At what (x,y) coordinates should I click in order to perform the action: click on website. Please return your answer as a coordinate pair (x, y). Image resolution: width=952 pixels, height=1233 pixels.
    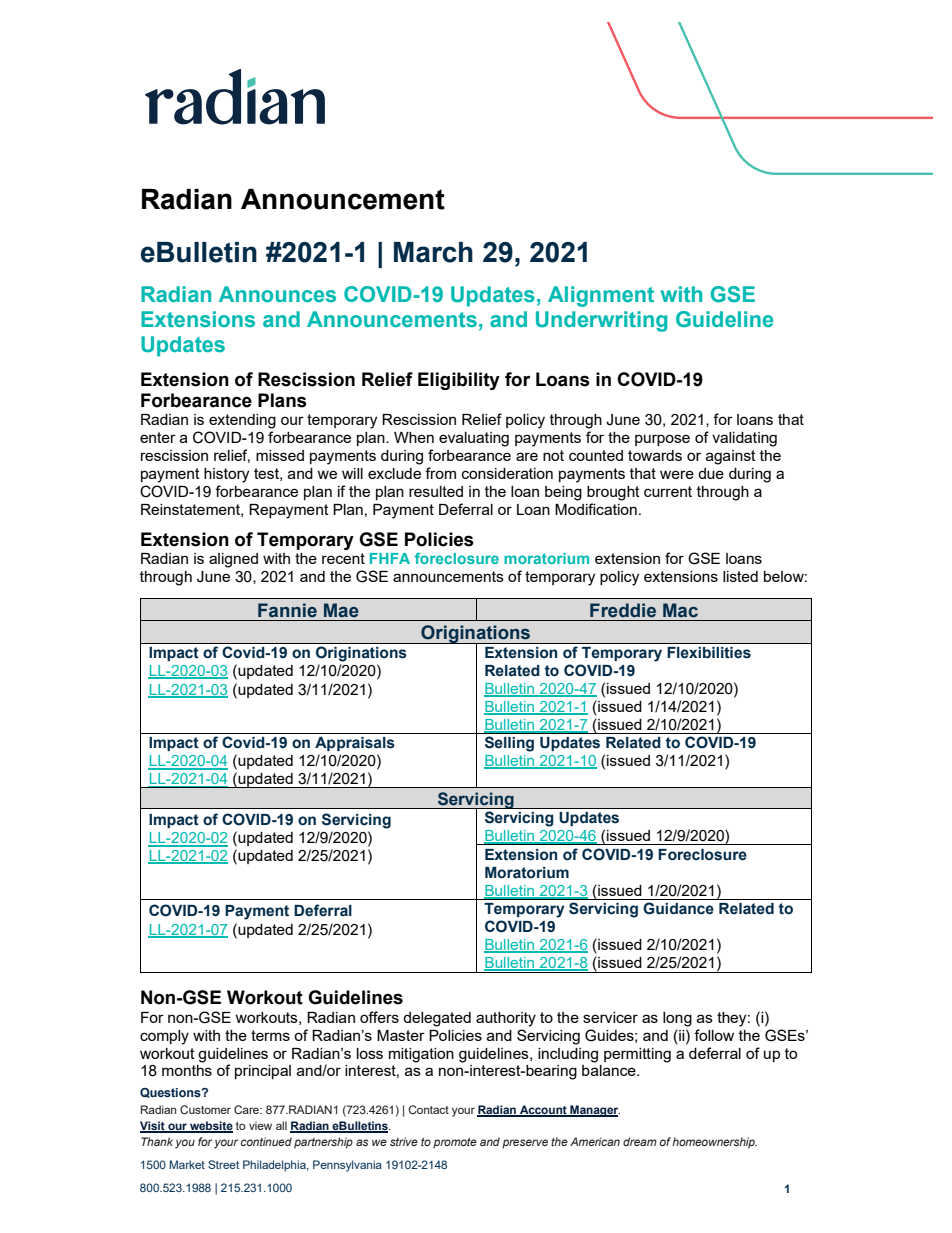
    Looking at the image, I should click on (210, 1126).
